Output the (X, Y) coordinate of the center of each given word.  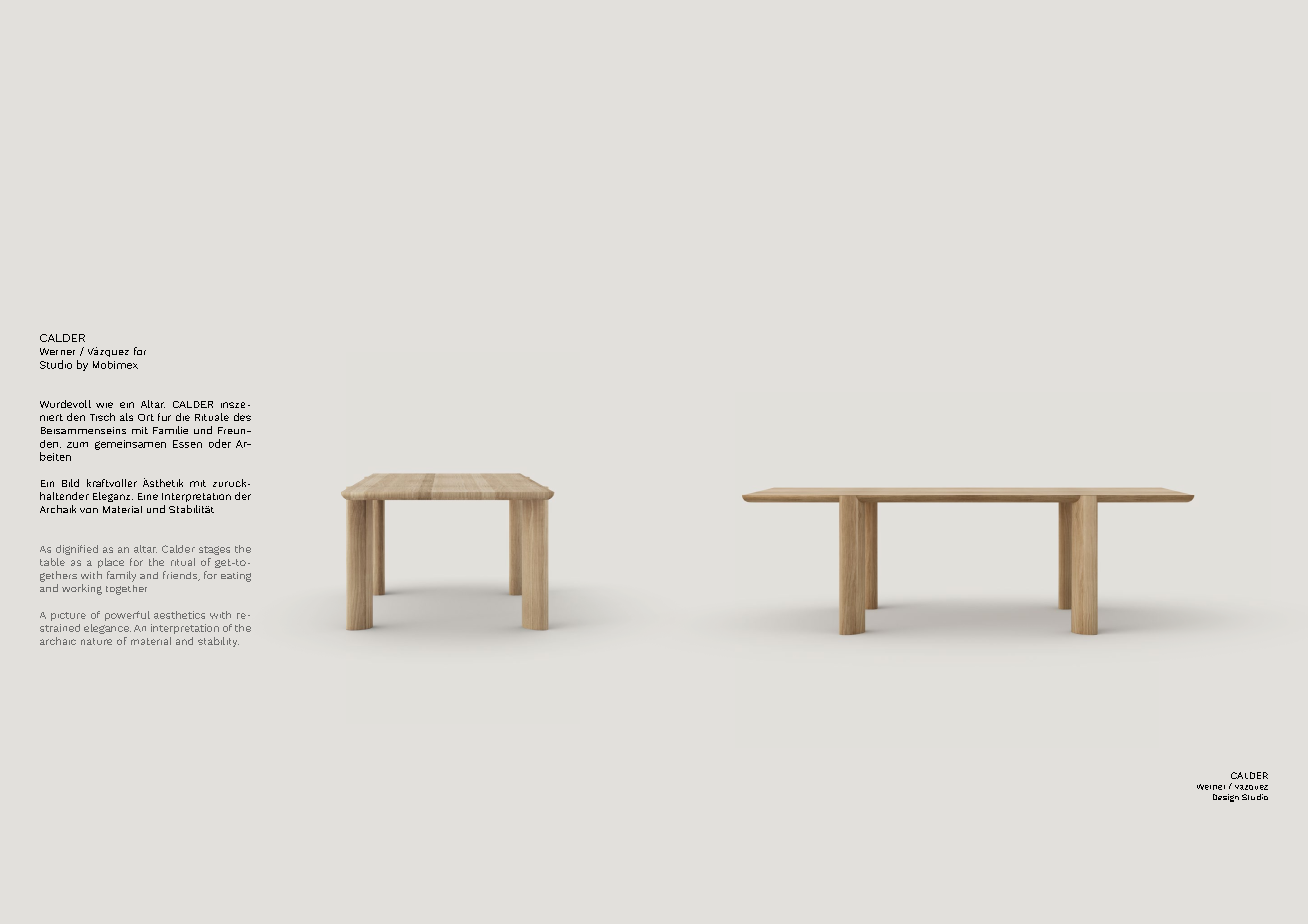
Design (1226, 798)
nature (96, 641)
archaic (58, 641)
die (183, 417)
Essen (187, 444)
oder (220, 443)
